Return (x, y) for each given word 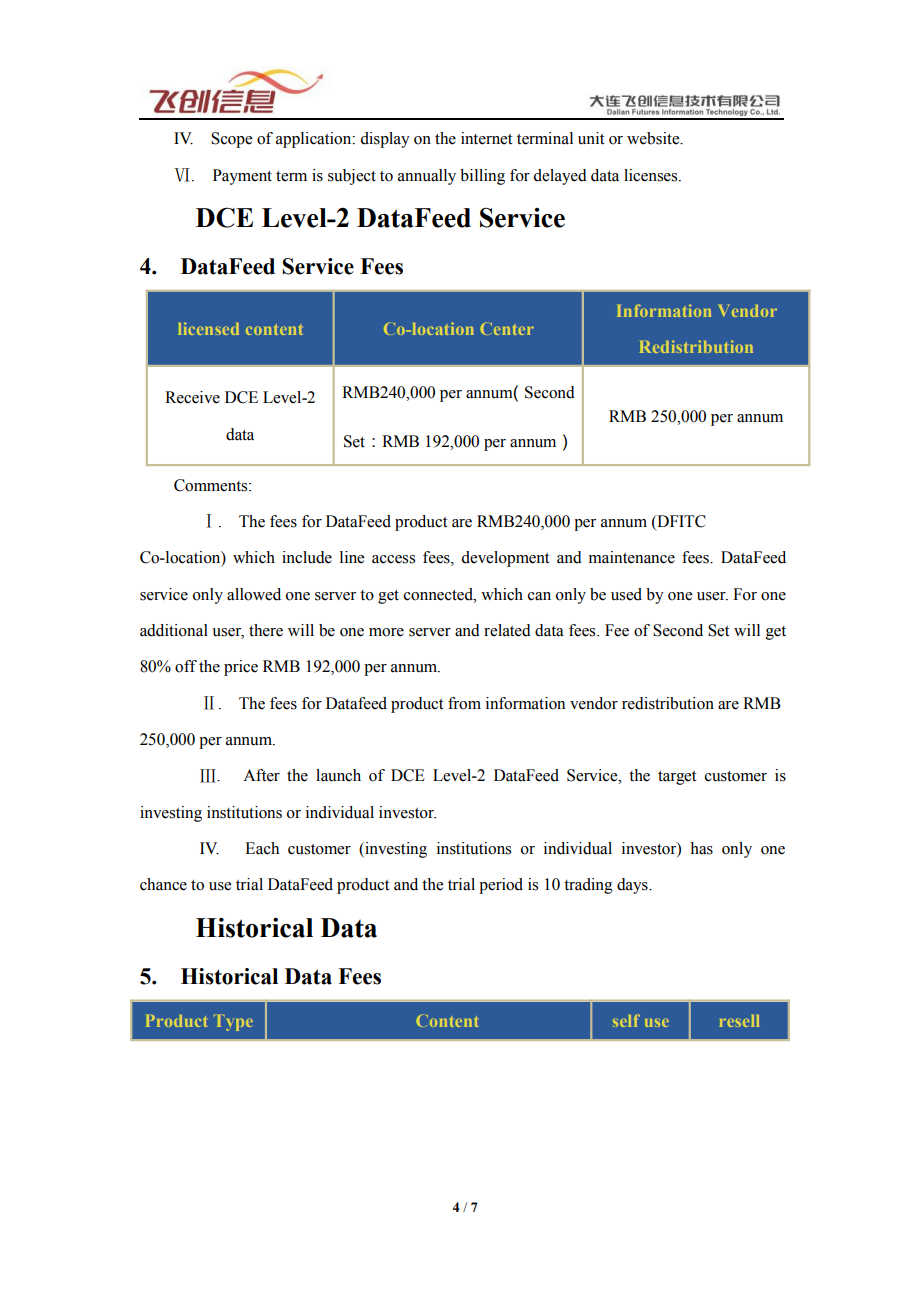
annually (427, 177)
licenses (652, 175)
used (626, 594)
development (505, 559)
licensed (208, 328)
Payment (242, 177)
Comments (212, 485)
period (501, 886)
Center (507, 328)
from (464, 703)
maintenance (632, 557)
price (241, 668)
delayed (560, 177)
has (701, 848)
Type (233, 1023)
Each (262, 848)
